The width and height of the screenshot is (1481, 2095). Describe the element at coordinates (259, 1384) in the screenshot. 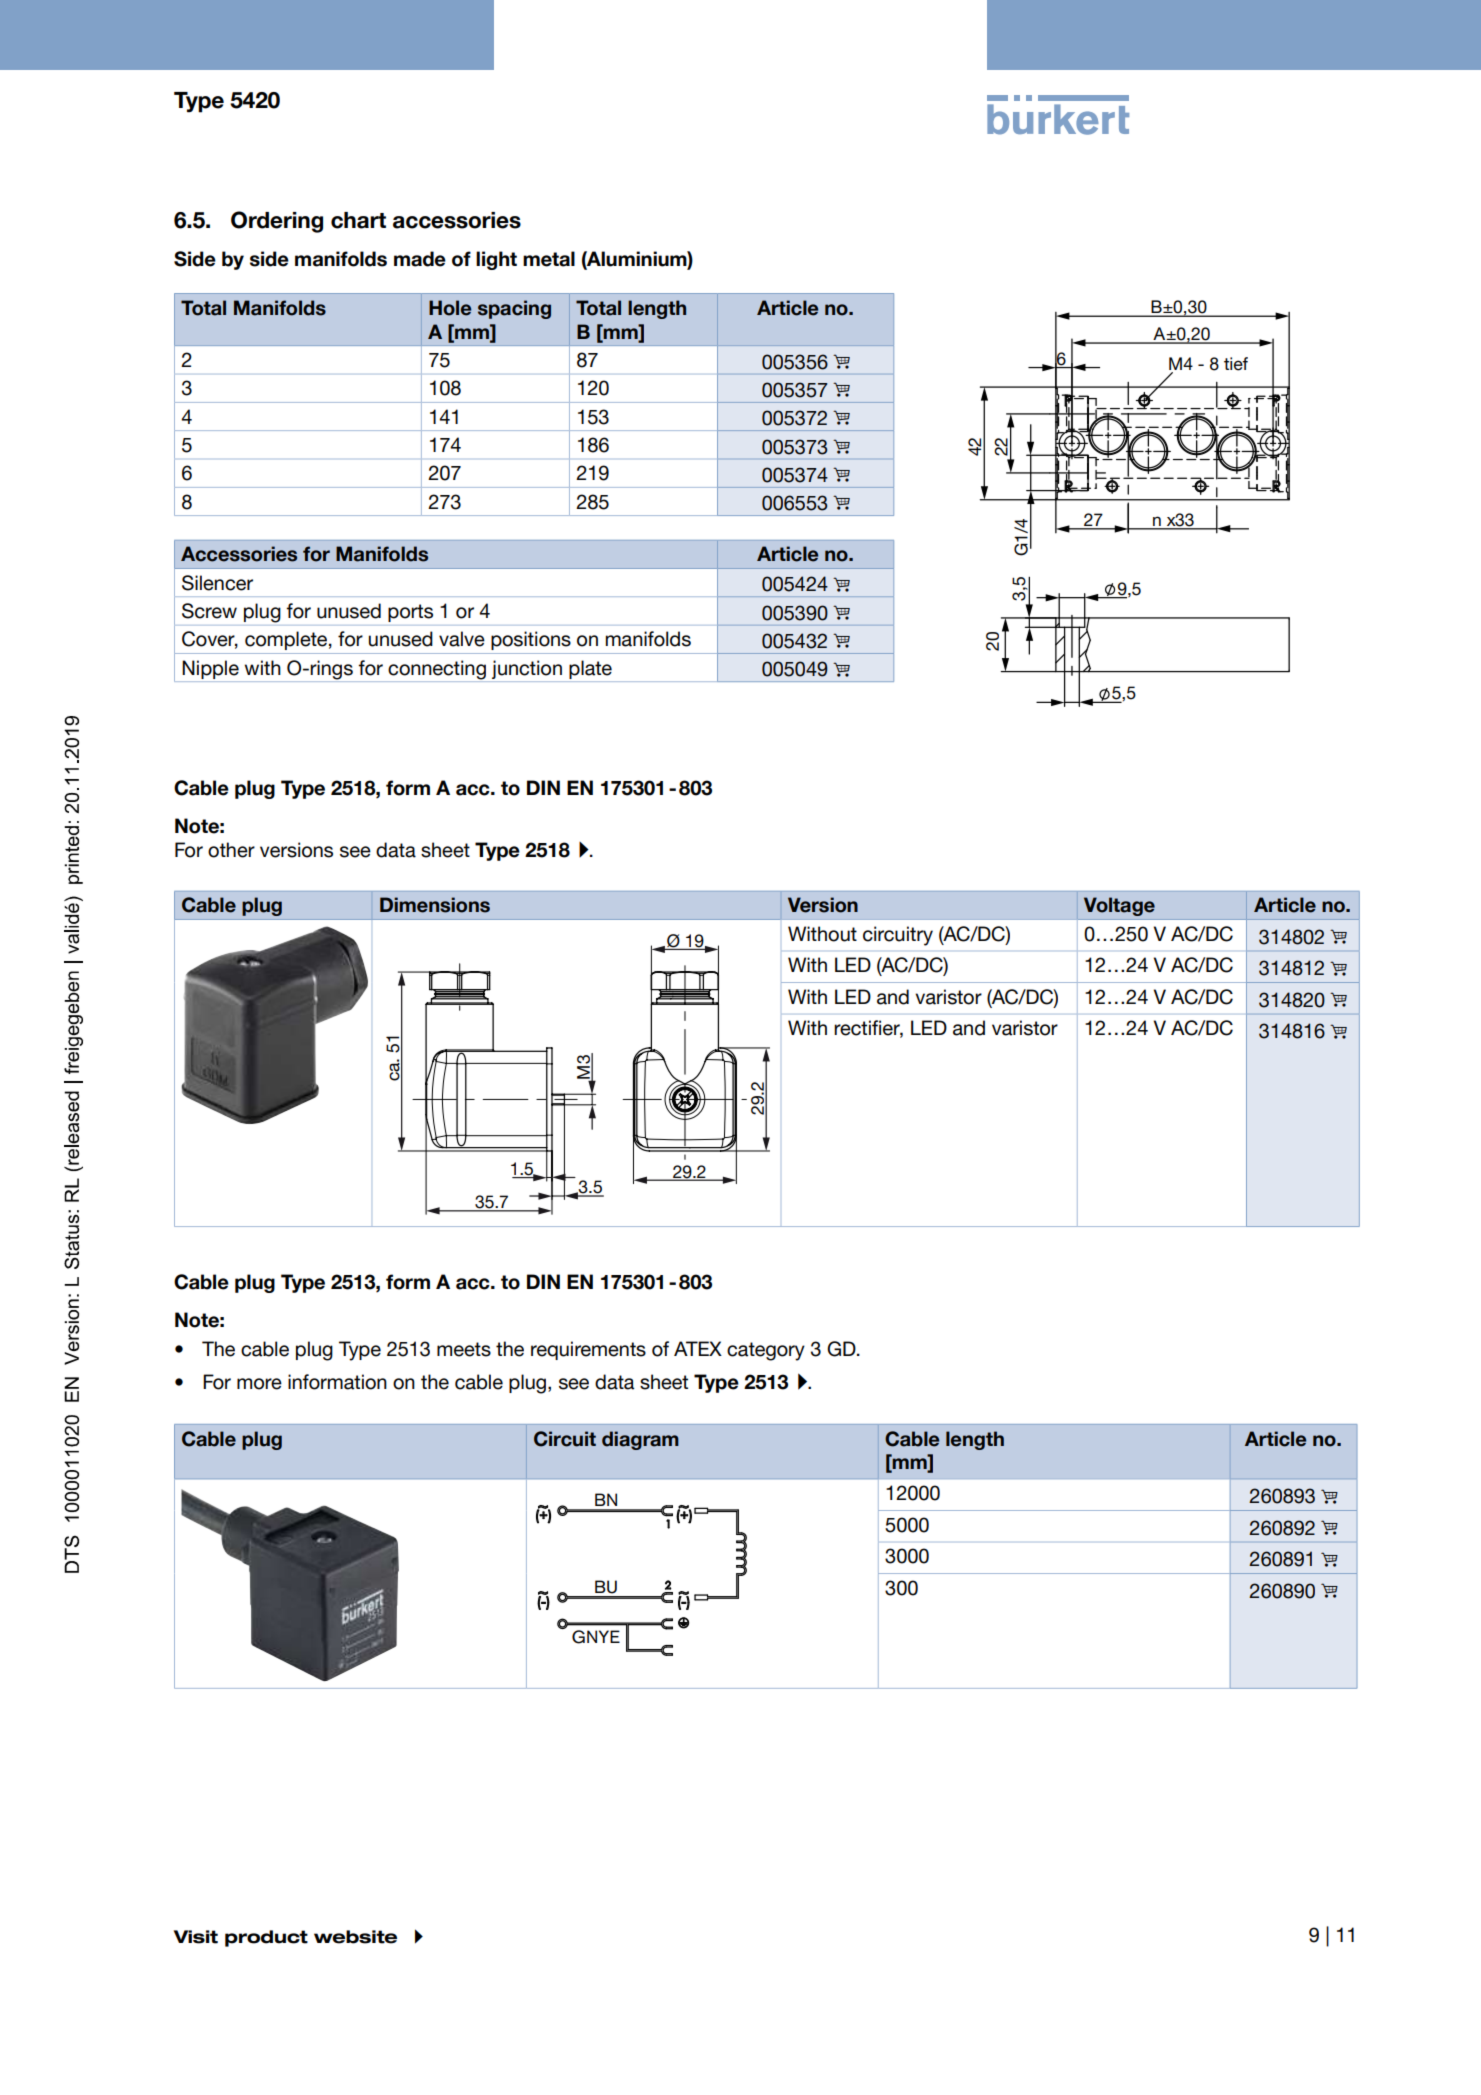

I see `more` at that location.
